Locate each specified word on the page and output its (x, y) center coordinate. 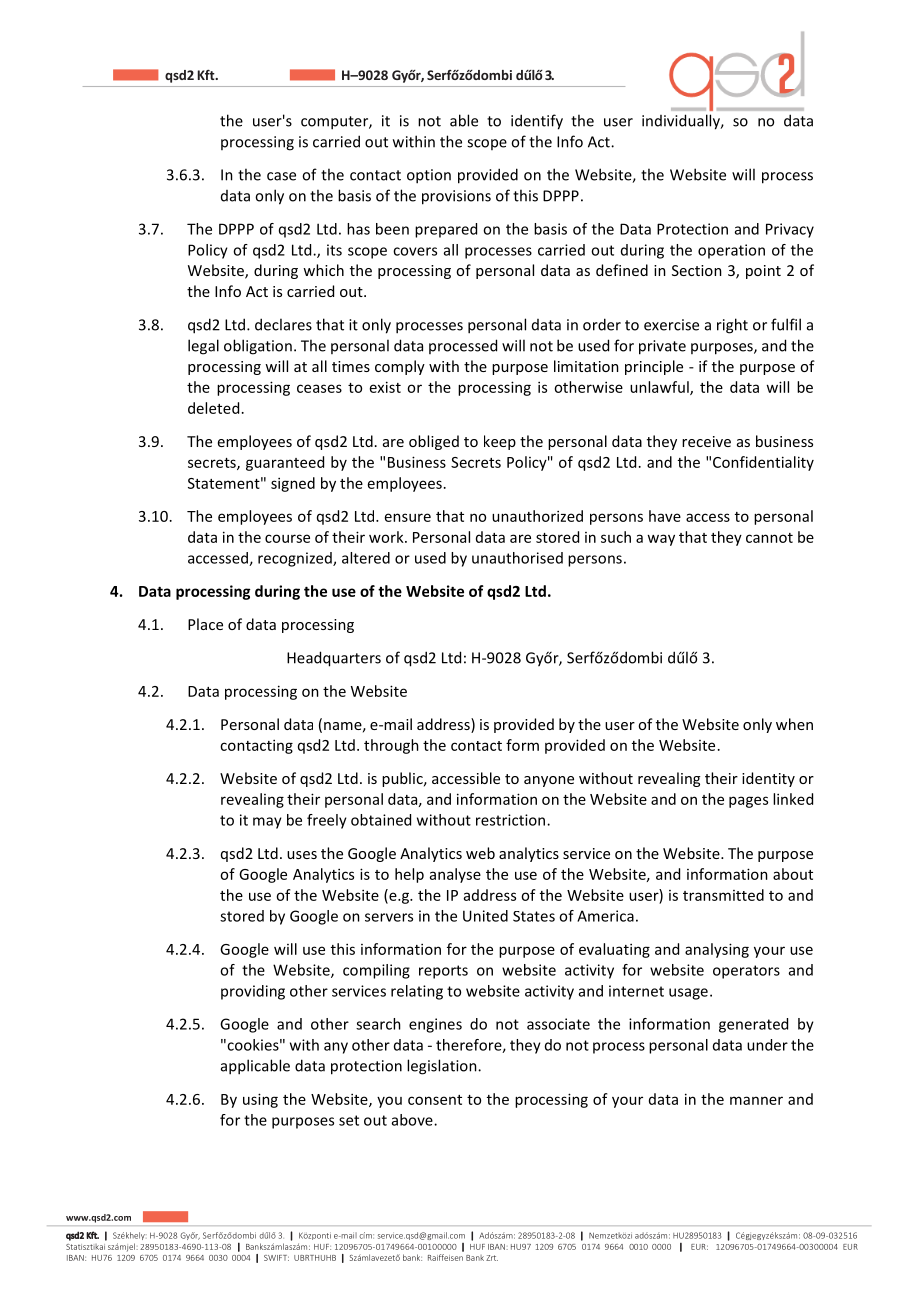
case (281, 176)
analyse (455, 875)
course (287, 538)
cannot (769, 538)
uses (302, 855)
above (413, 1120)
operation (731, 251)
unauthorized (537, 516)
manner (756, 1100)
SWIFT (276, 1258)
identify (537, 122)
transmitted (723, 895)
